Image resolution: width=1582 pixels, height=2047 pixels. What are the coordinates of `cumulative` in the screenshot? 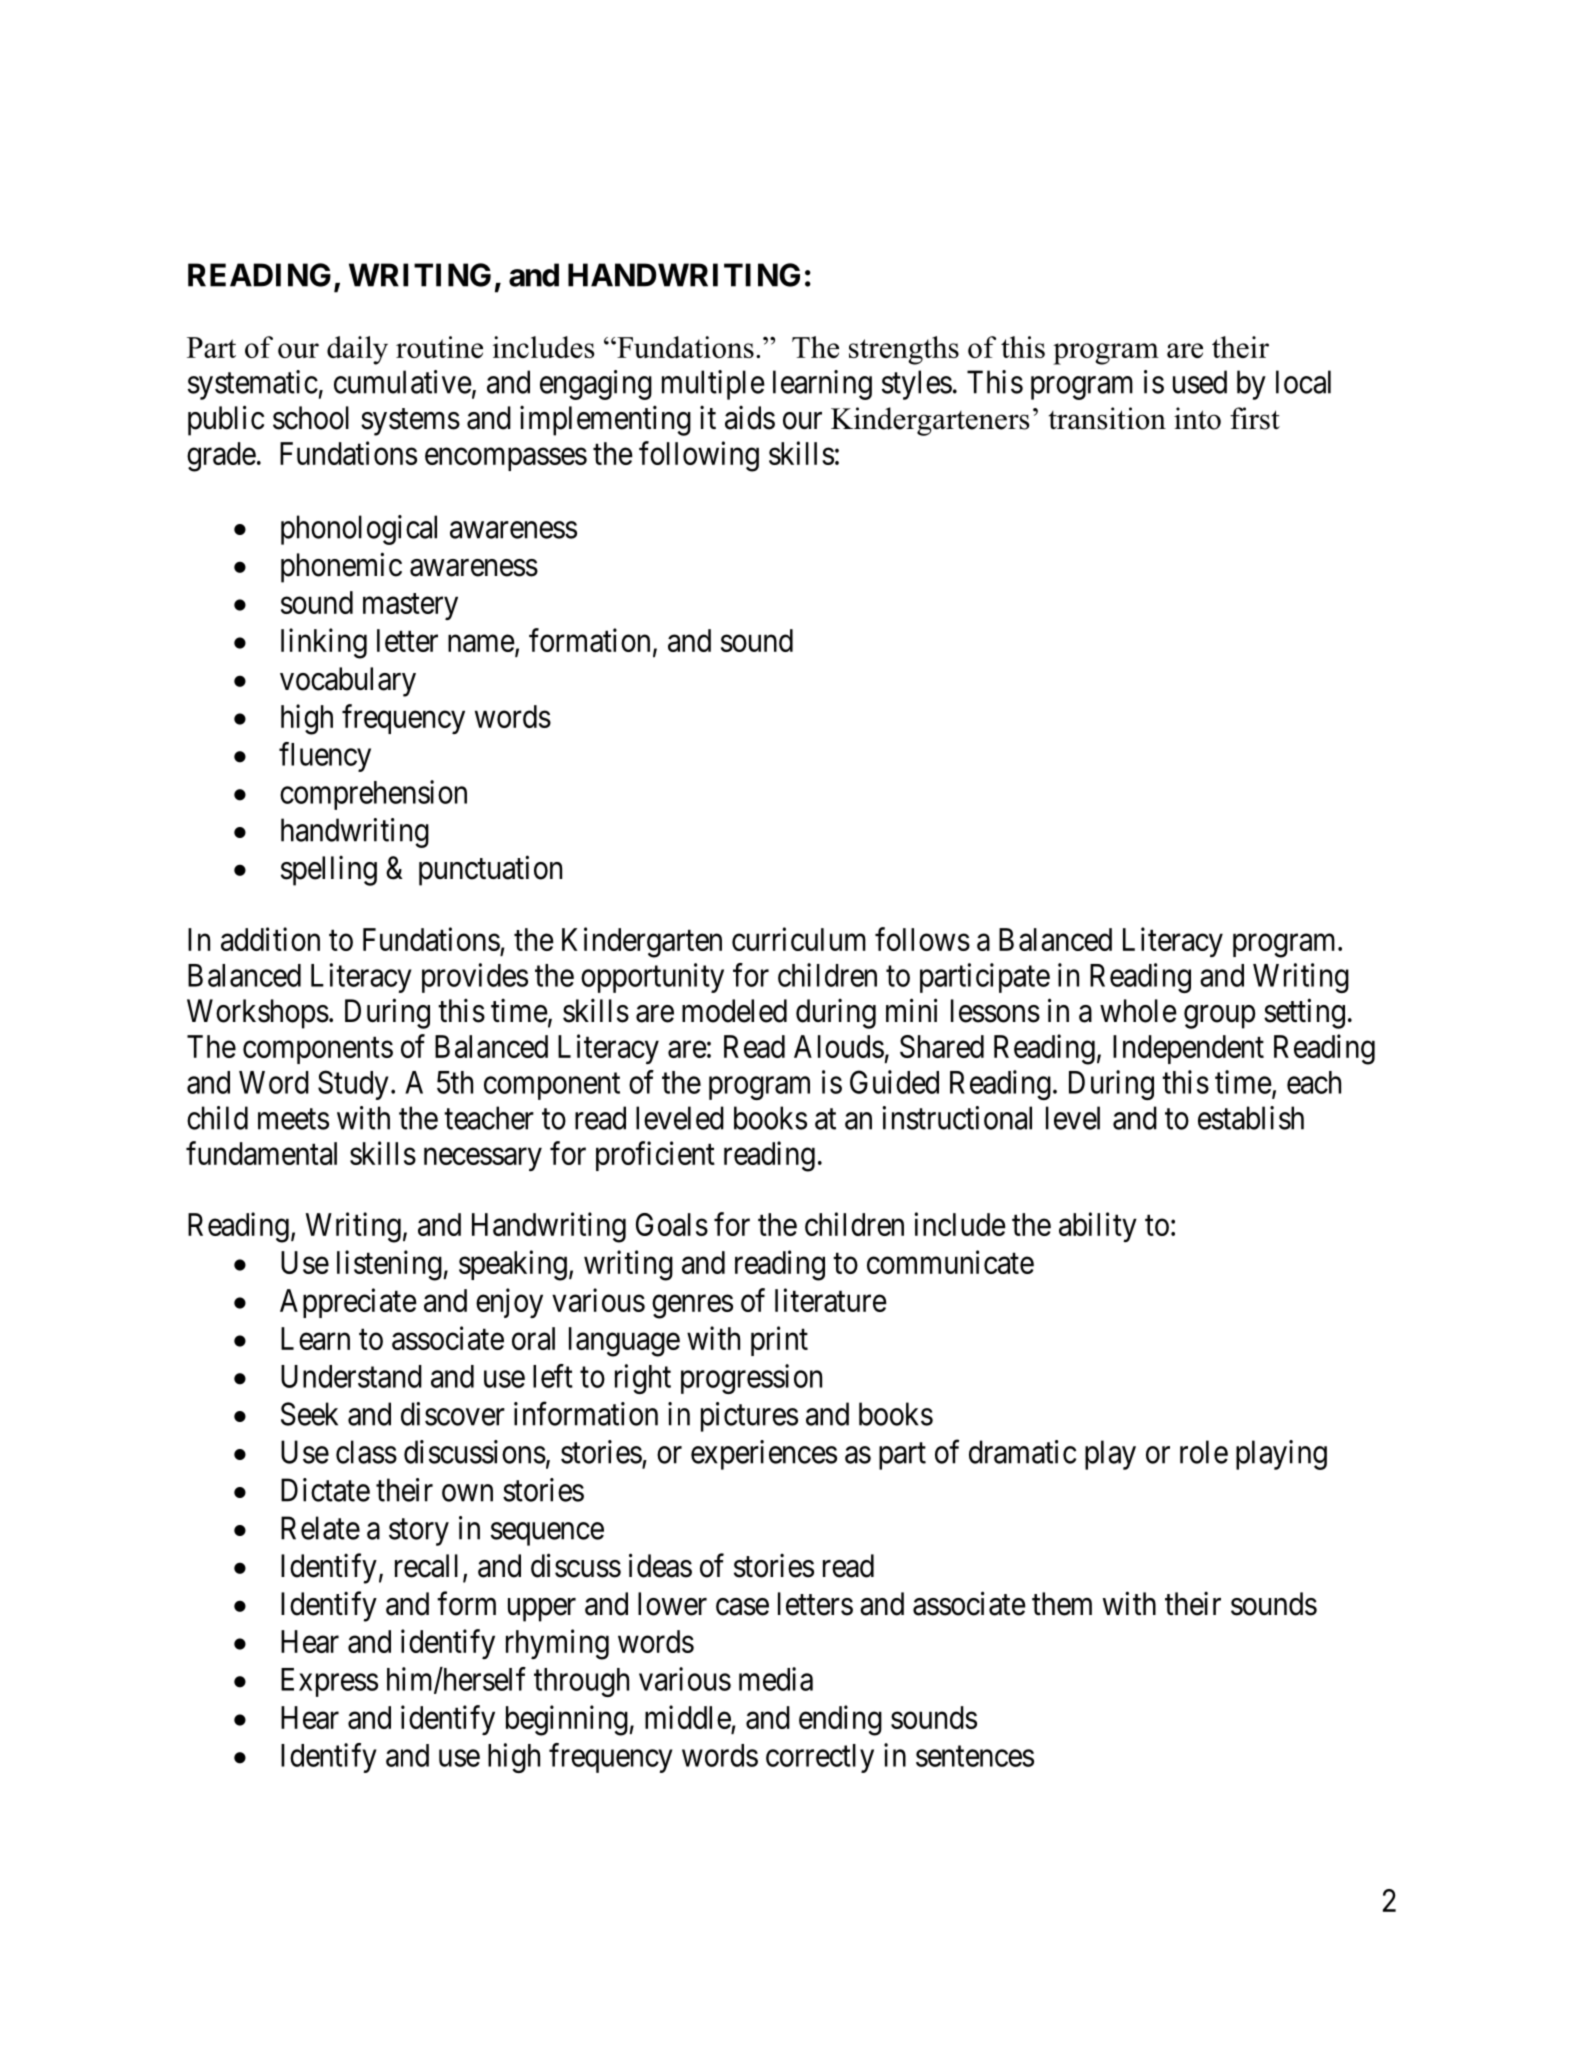 It's located at (403, 382).
